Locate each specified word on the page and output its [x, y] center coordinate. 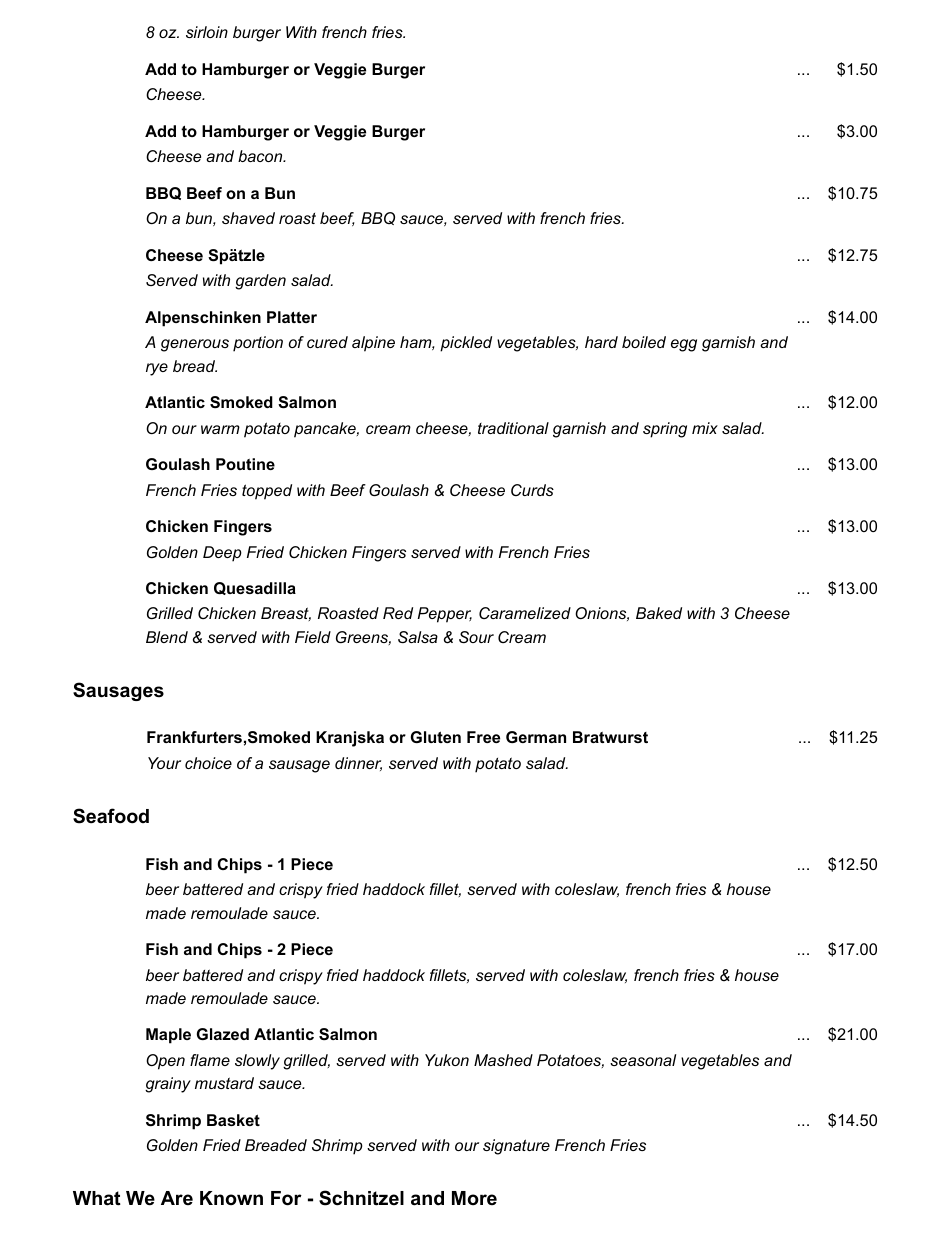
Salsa [418, 637]
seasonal [643, 1060]
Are [177, 1198]
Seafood [111, 816]
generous [195, 345]
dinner [358, 764]
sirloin [207, 32]
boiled [644, 342]
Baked [659, 613]
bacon [261, 156]
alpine [373, 344]
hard [601, 342]
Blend [167, 637]
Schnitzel [361, 1198]
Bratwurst [610, 737]
